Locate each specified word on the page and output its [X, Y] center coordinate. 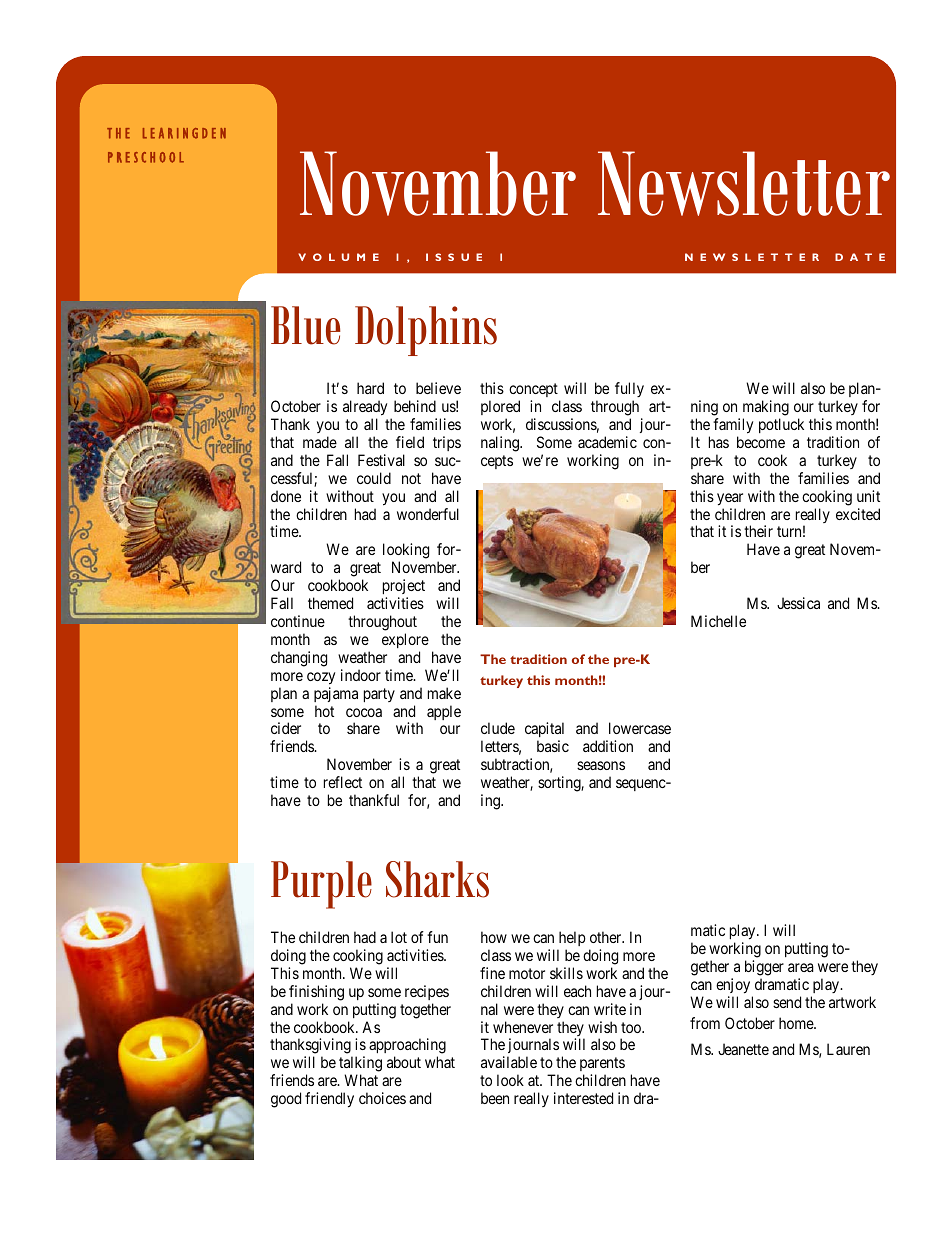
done [286, 496]
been [495, 1098]
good [286, 1100]
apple [444, 712]
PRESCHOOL [146, 157]
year [730, 499]
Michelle [718, 621]
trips [447, 443]
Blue [305, 325]
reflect [343, 782]
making [766, 409]
